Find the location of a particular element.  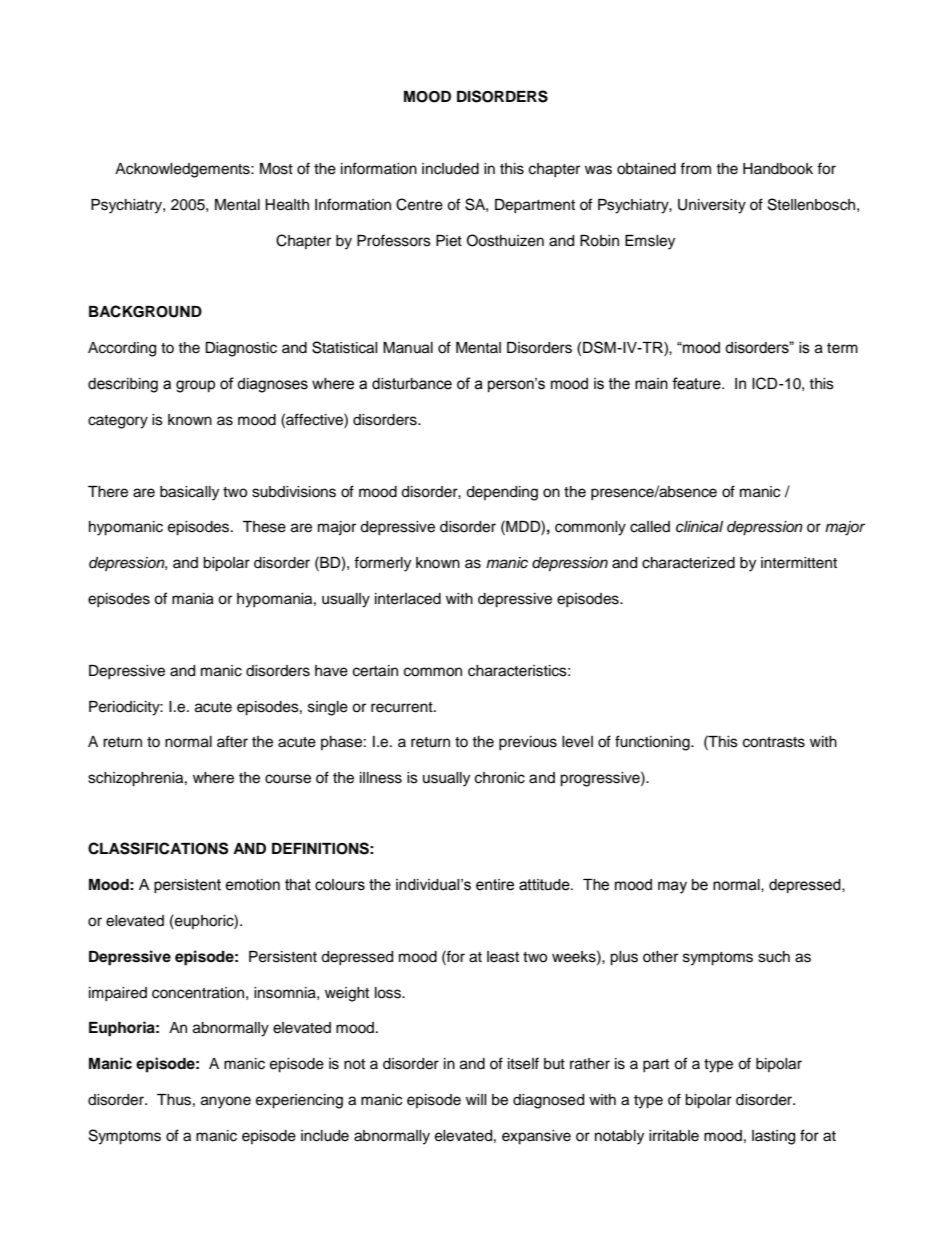

anyone is located at coordinates (226, 1102).
